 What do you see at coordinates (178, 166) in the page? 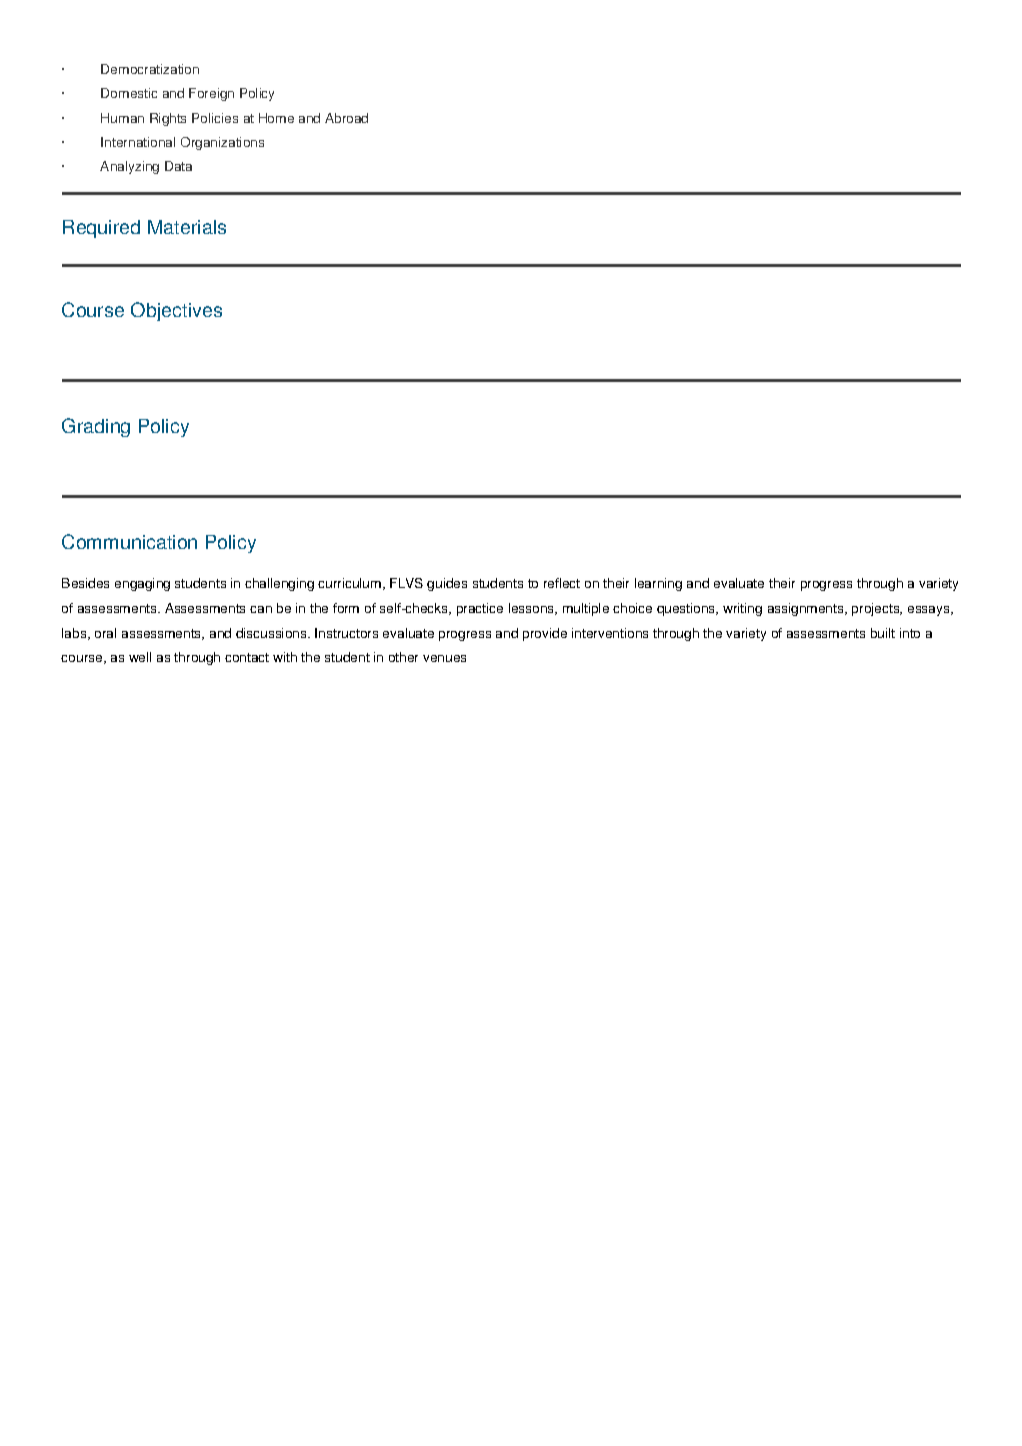
I see `Data` at bounding box center [178, 166].
